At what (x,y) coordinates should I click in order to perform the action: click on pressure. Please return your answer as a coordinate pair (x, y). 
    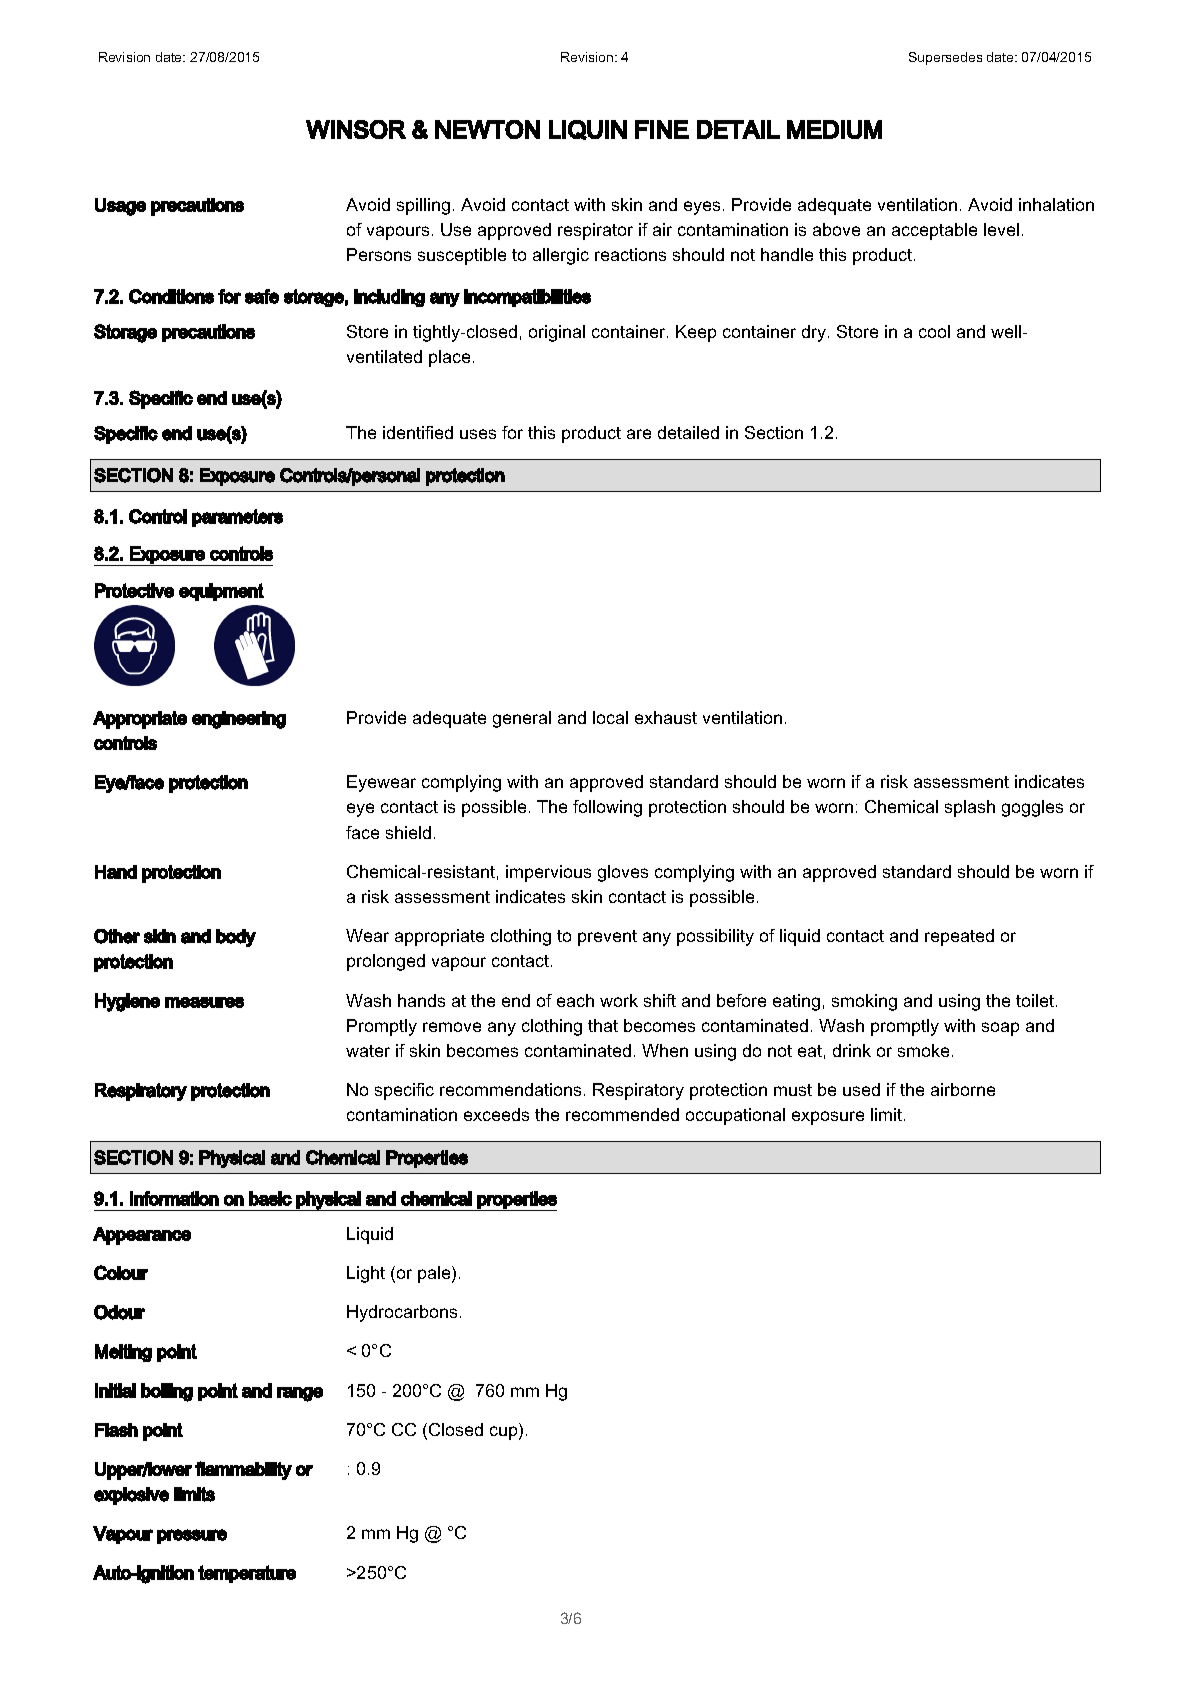
    Looking at the image, I should click on (192, 1536).
